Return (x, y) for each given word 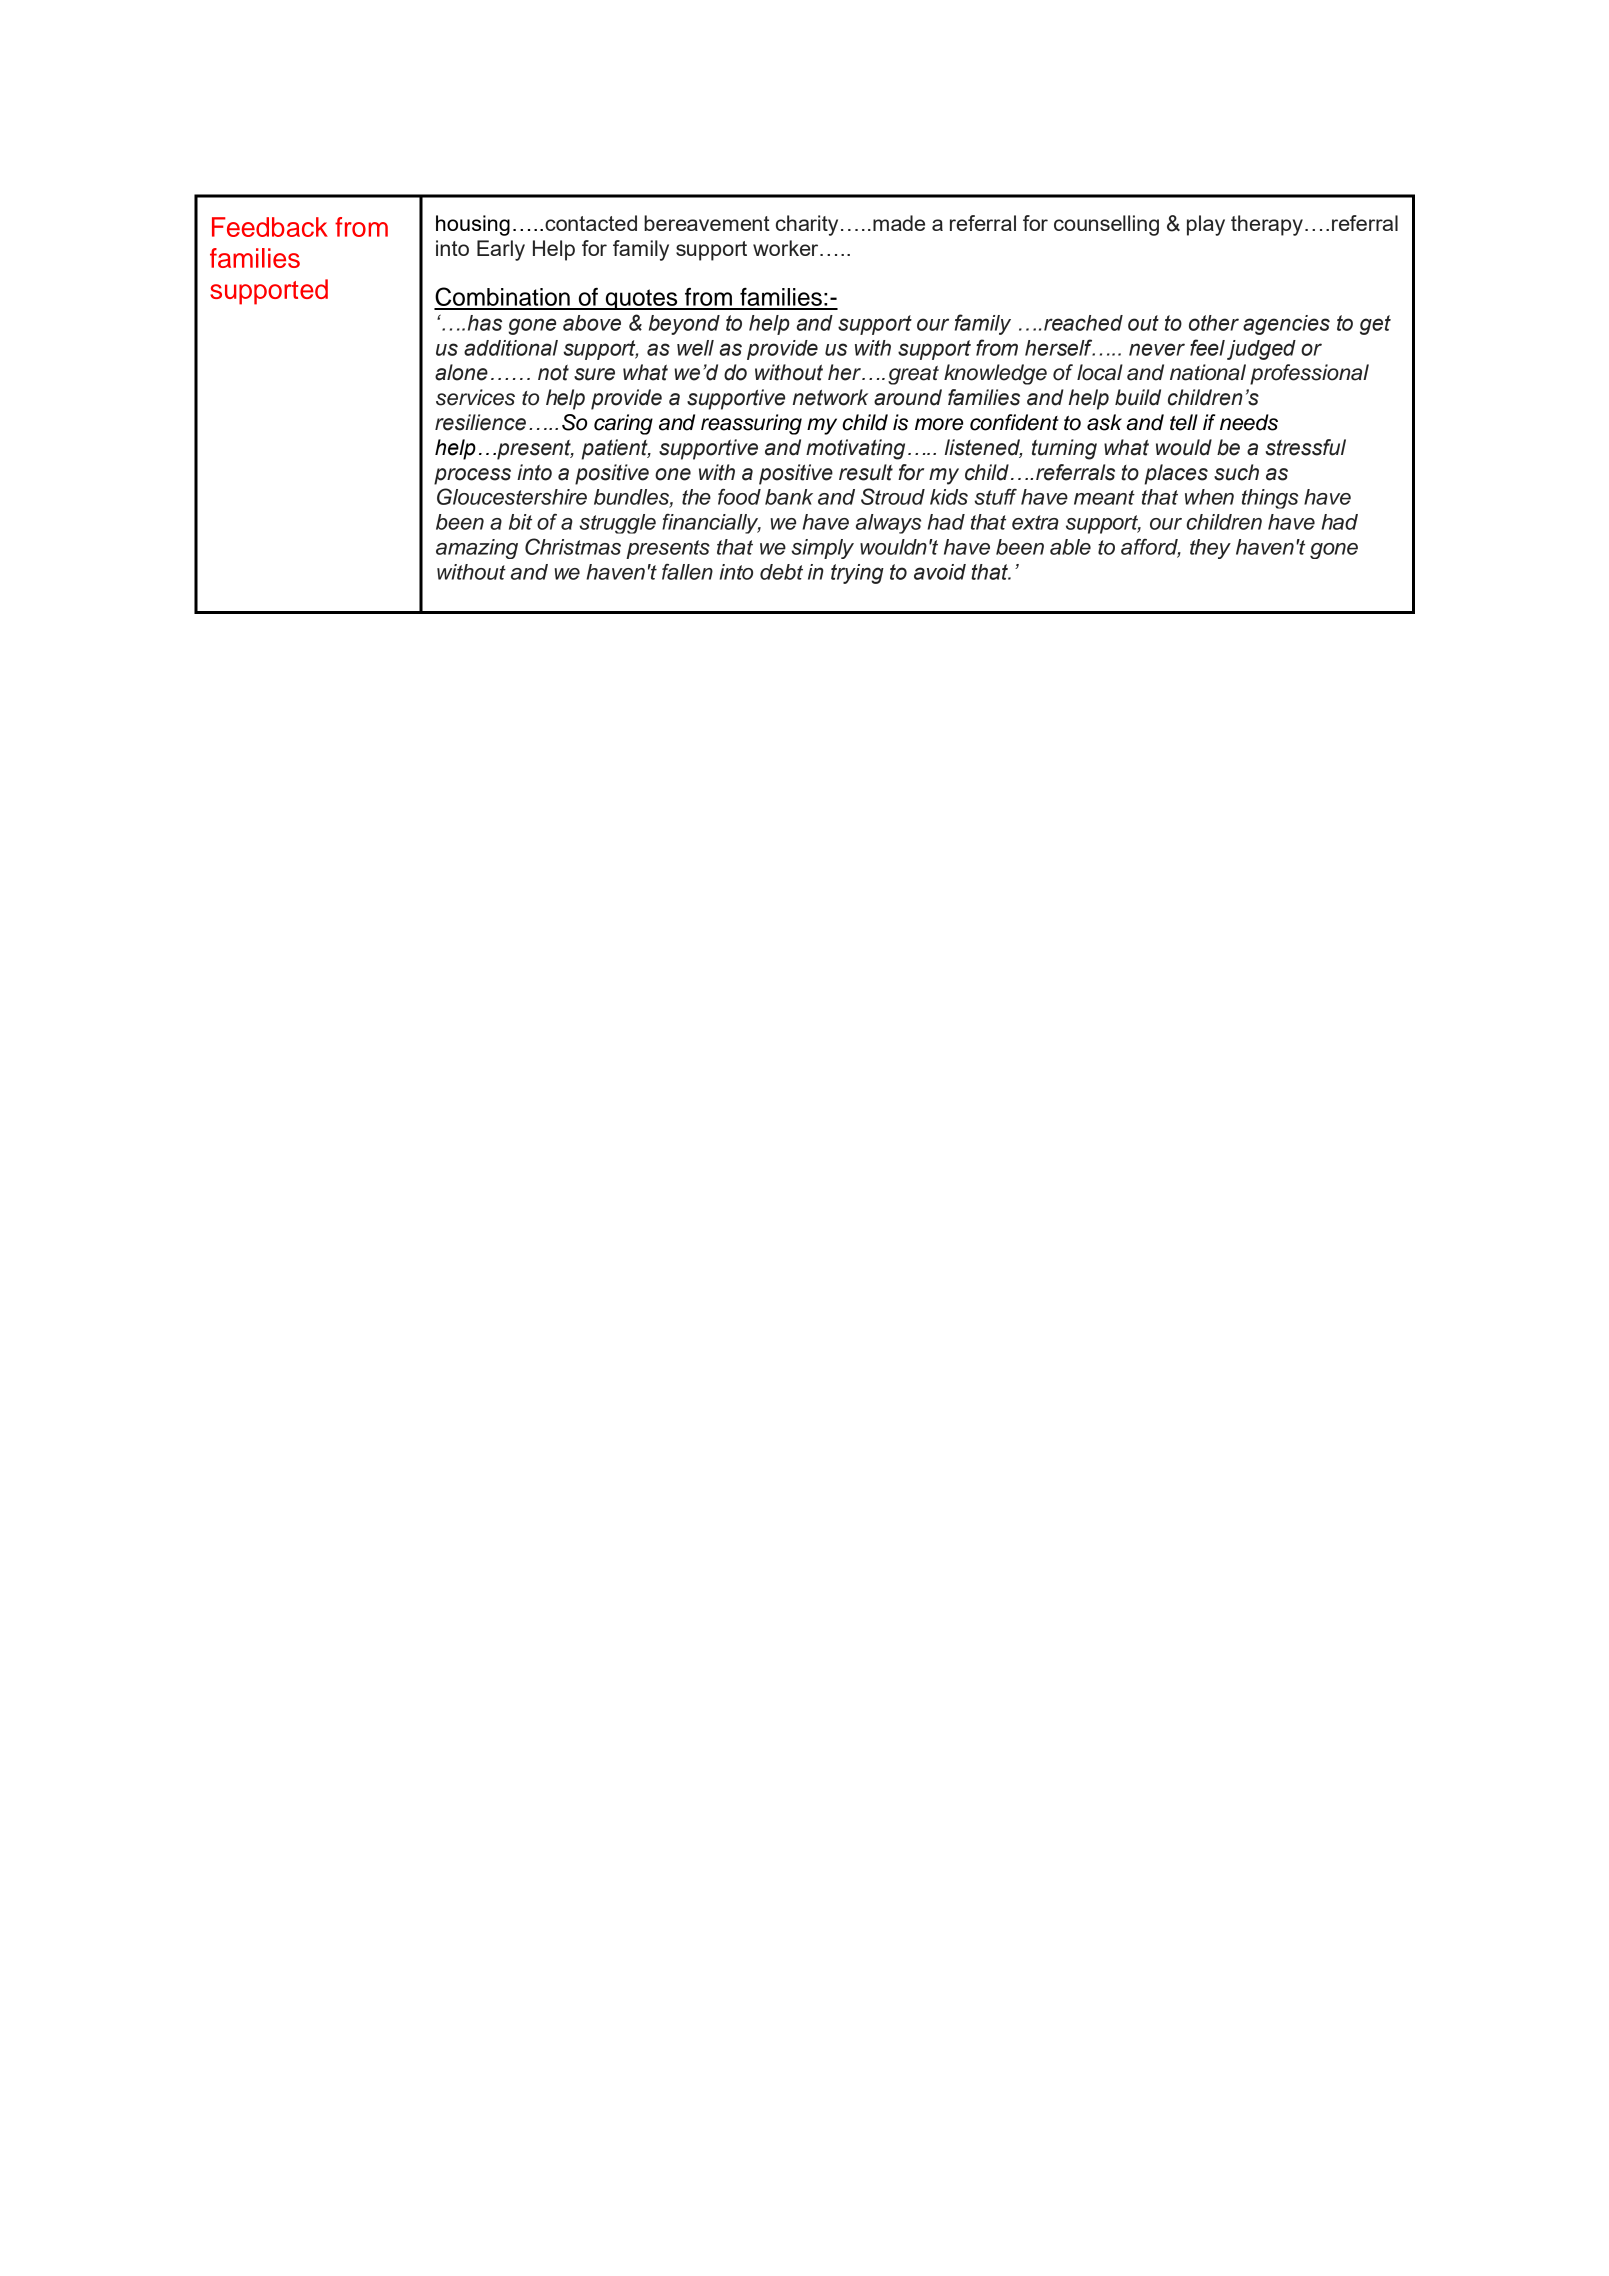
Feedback (270, 227)
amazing (477, 549)
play (1206, 225)
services (475, 397)
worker (787, 248)
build (1138, 397)
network (830, 397)
